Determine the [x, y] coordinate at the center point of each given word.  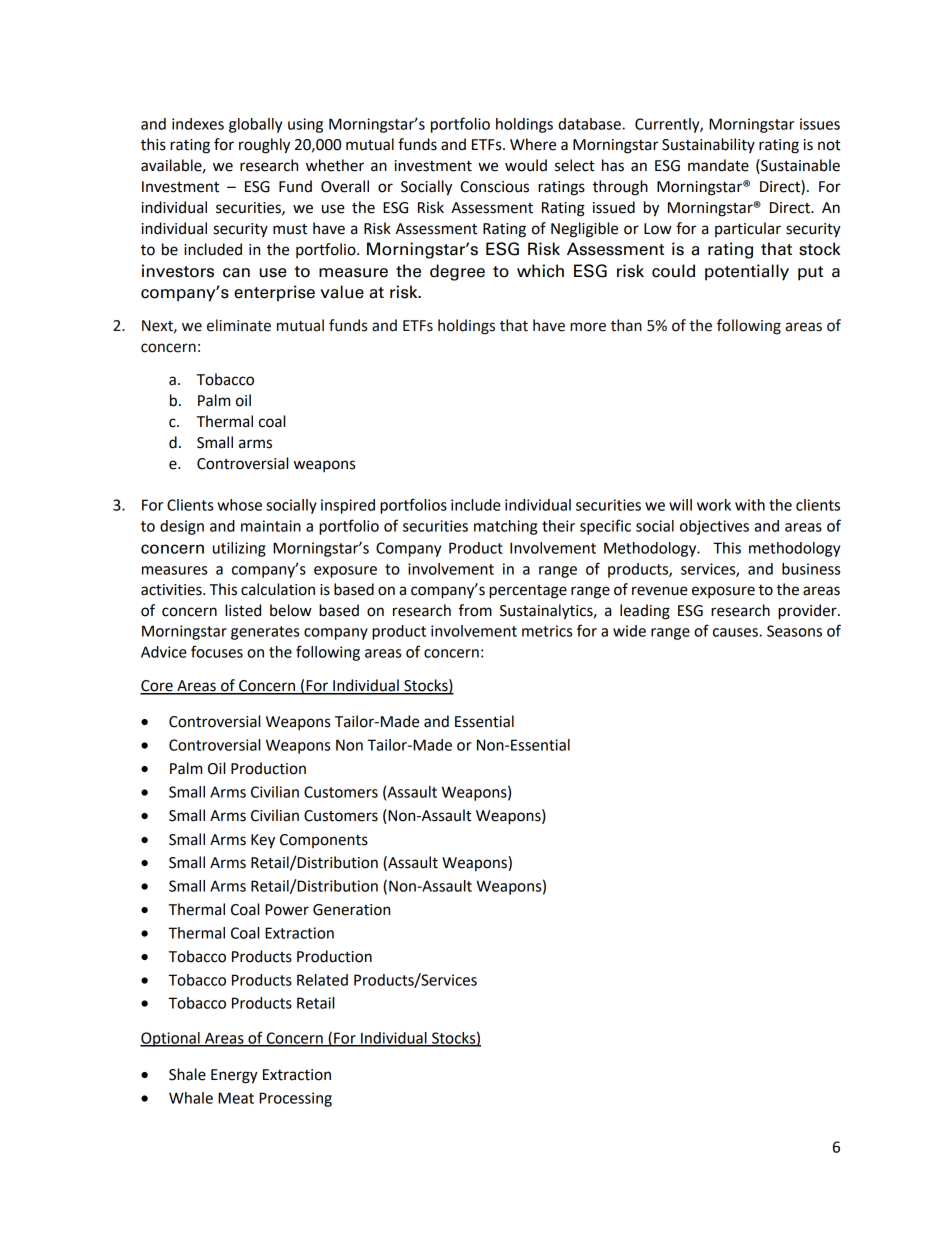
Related [322, 980]
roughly [264, 146]
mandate [718, 165]
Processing [295, 1099]
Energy [234, 1076]
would [526, 165]
